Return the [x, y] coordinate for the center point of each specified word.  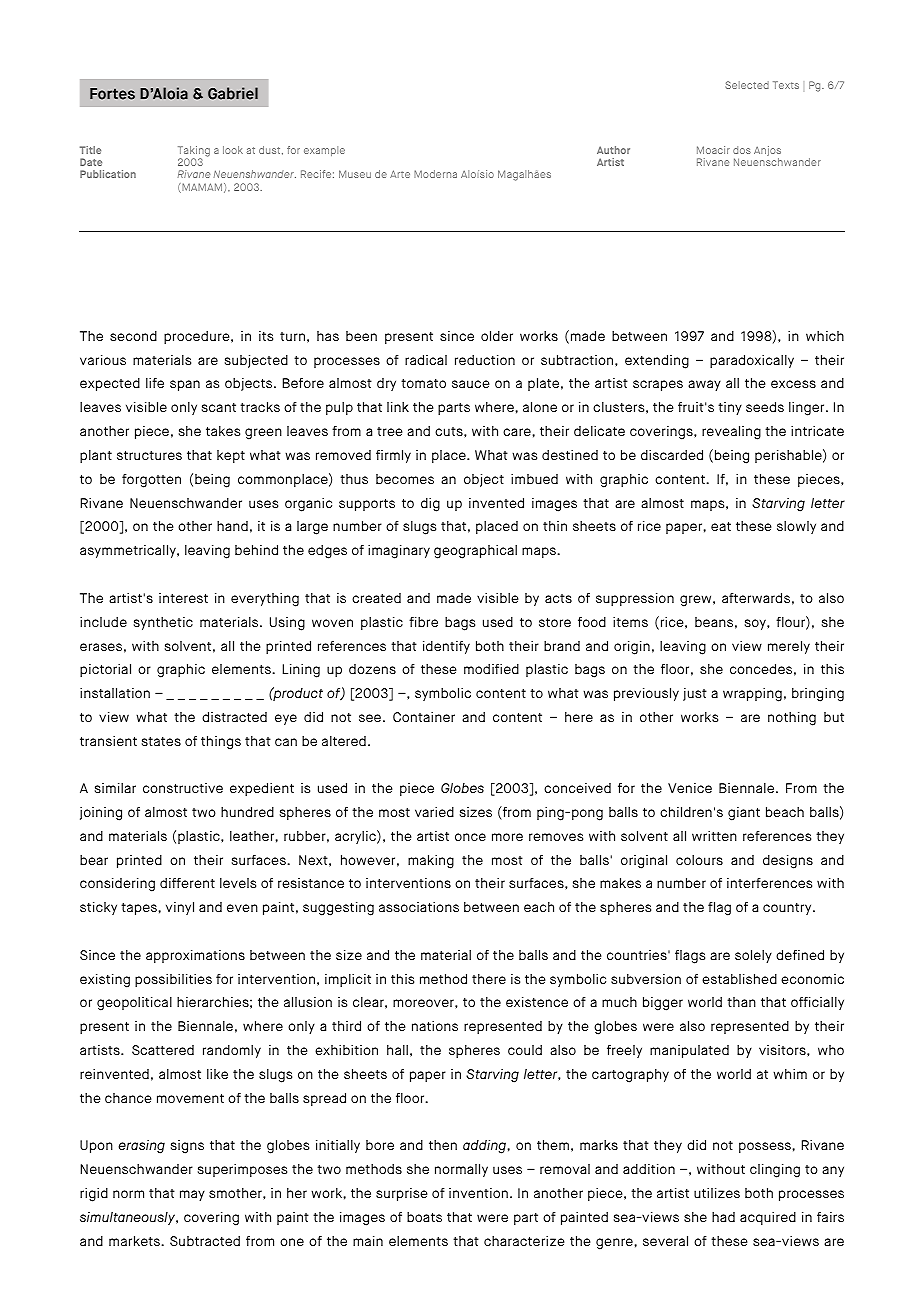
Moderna [435, 174]
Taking [194, 152]
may [192, 1195]
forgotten [151, 481]
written [714, 836]
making [431, 862]
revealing [731, 433]
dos [742, 150]
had [723, 1217]
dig [430, 505]
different [187, 883]
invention [478, 1193]
